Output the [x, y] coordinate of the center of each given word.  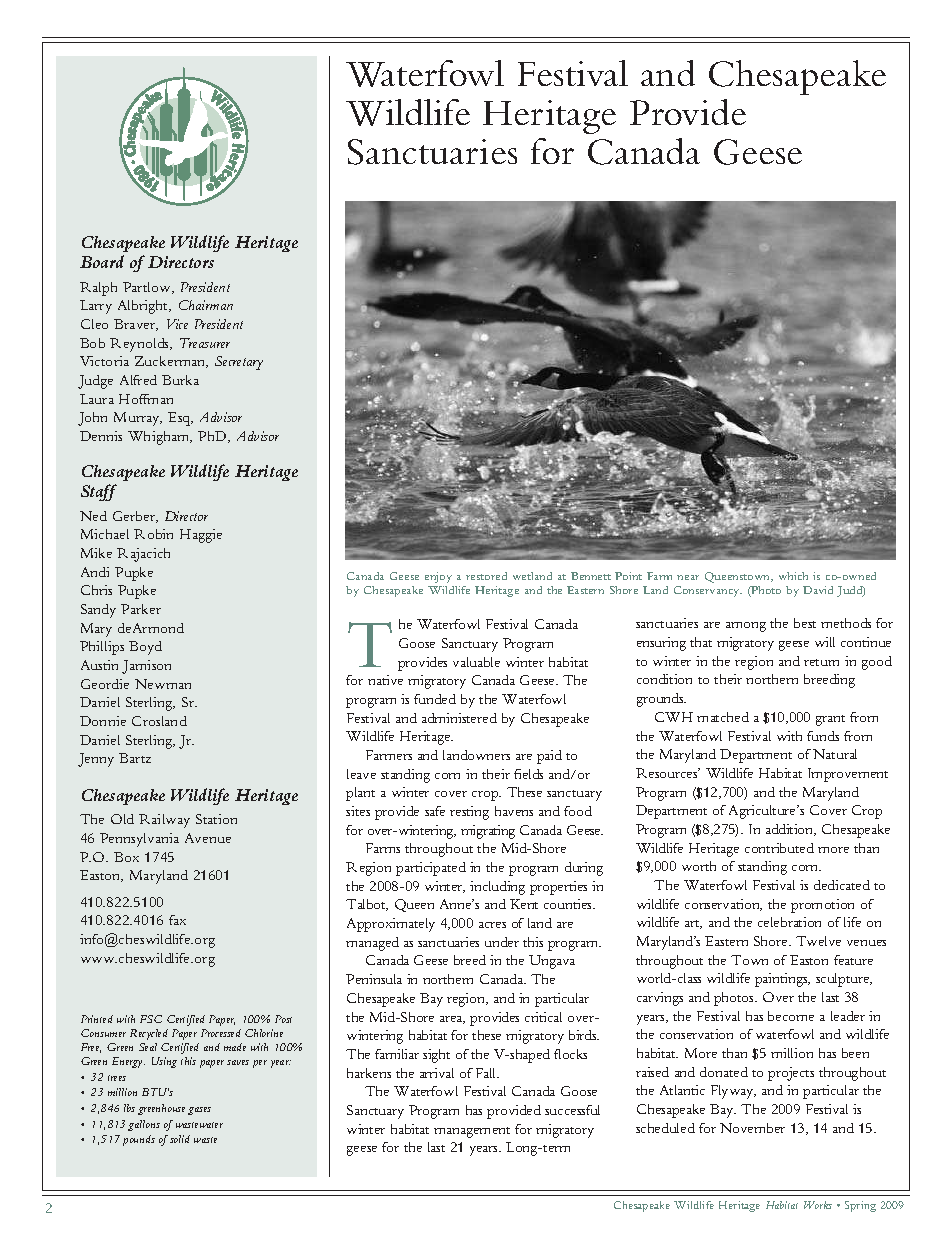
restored [486, 576]
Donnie [103, 721]
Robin [153, 534]
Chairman [206, 305]
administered [459, 718]
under [502, 942]
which [793, 576]
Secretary [239, 363]
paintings [782, 980]
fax [177, 920]
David [818, 590]
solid [180, 1139]
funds [823, 736]
